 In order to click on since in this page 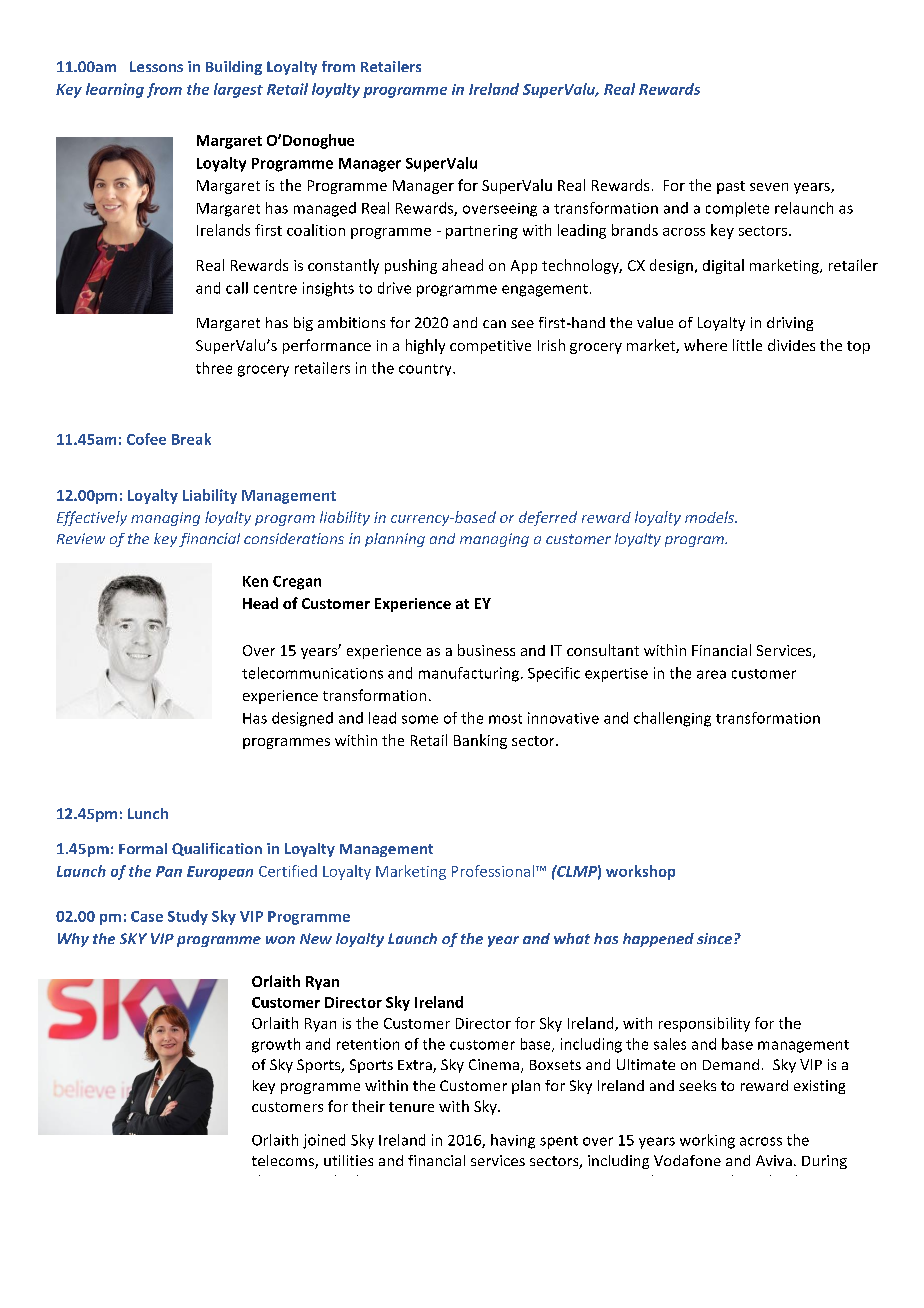, I will do `click(716, 938)`.
